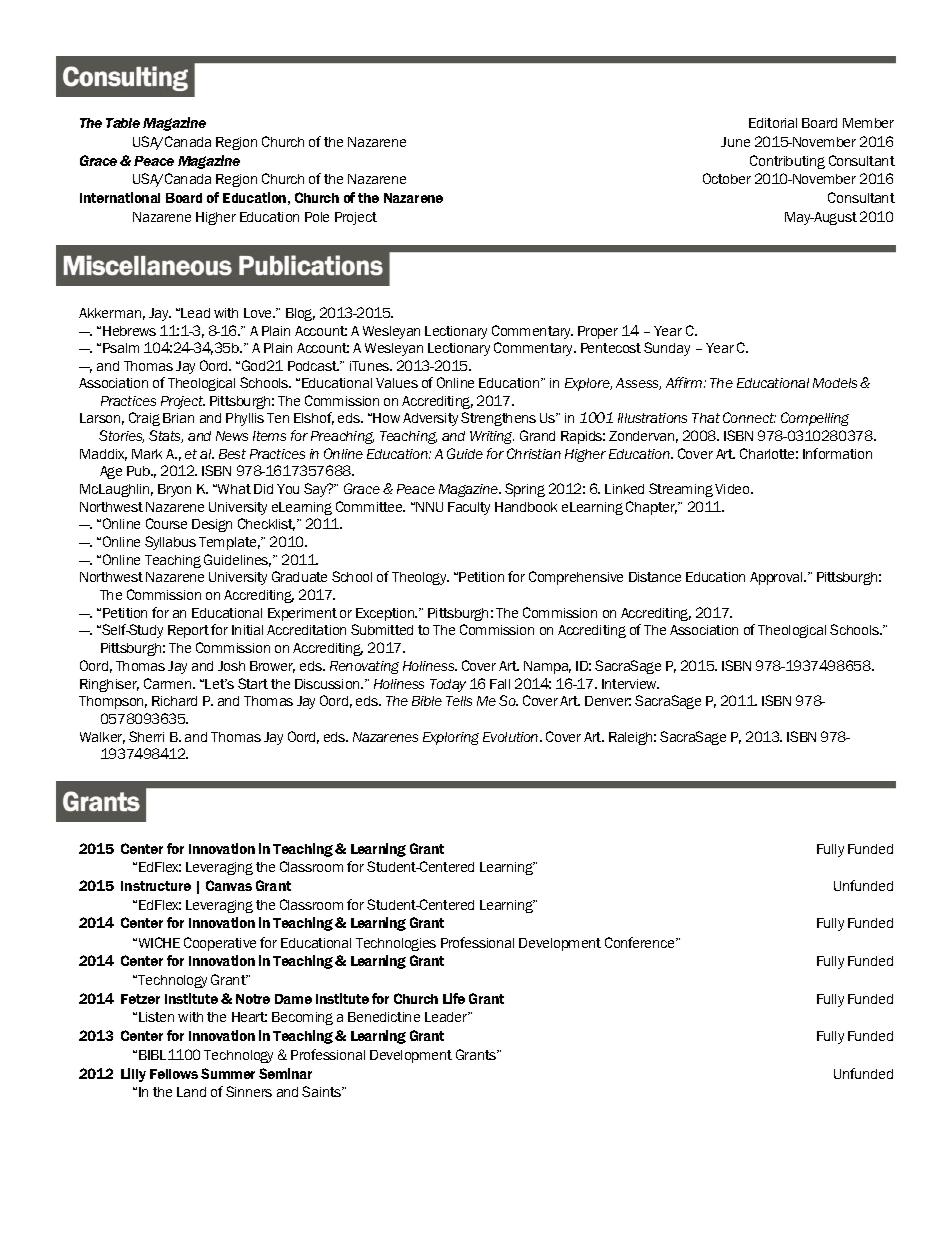  Describe the element at coordinates (598, 332) in the screenshot. I see `Proper` at that location.
